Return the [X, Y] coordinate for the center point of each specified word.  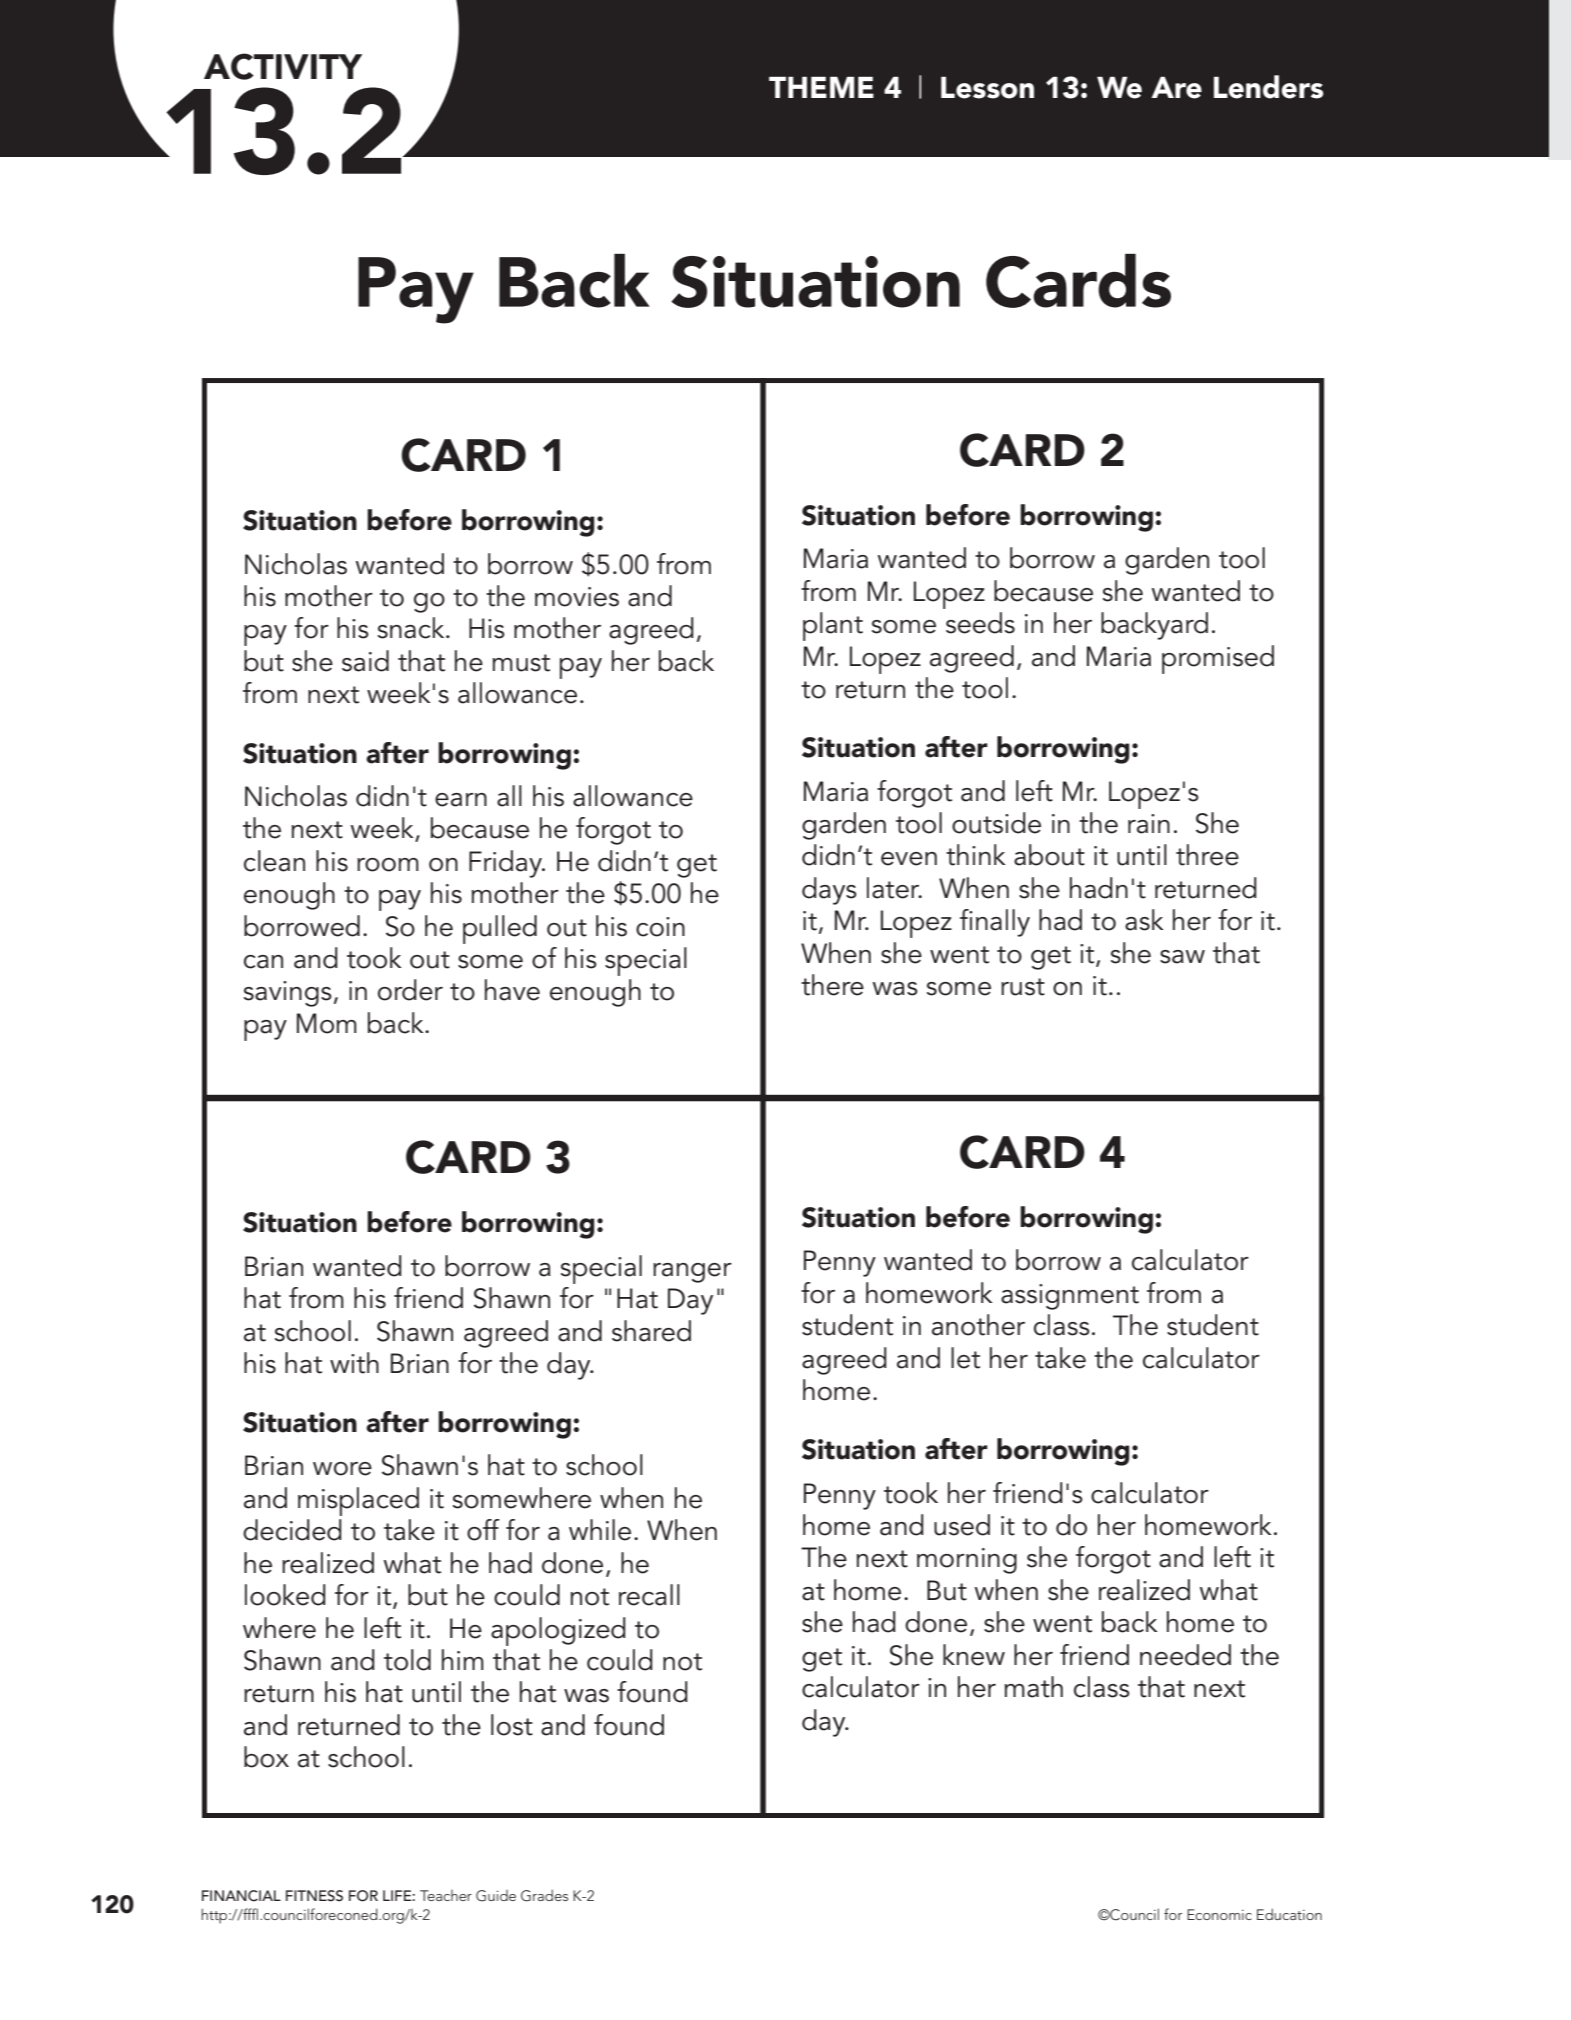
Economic [1219, 1914]
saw [1182, 957]
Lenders [1269, 87]
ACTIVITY [283, 66]
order [410, 990]
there [832, 985]
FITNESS [314, 1896]
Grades [544, 1895]
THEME [821, 87]
